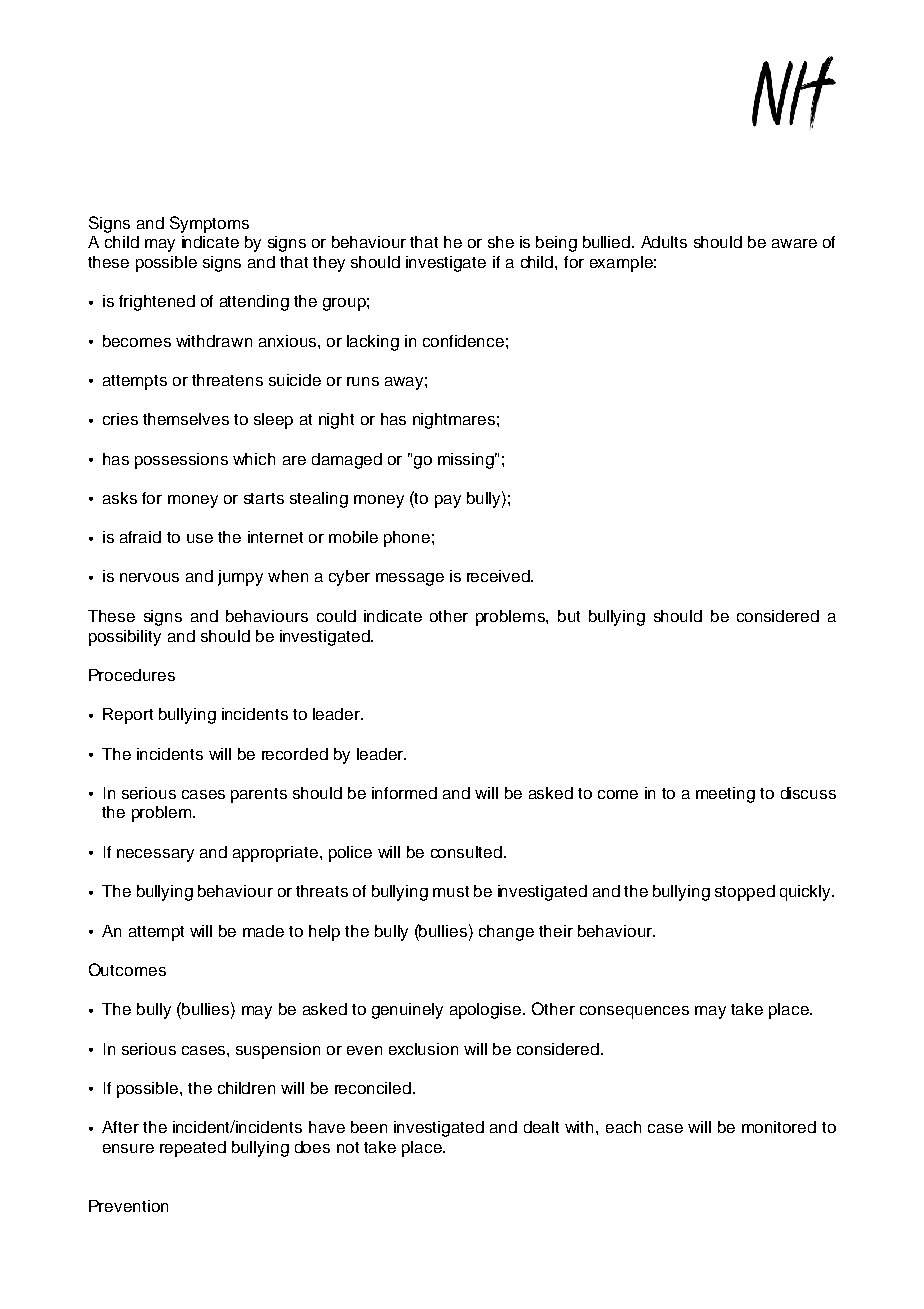 This page has height=1309, width=924. Describe the element at coordinates (569, 616) in the page. I see `but` at that location.
